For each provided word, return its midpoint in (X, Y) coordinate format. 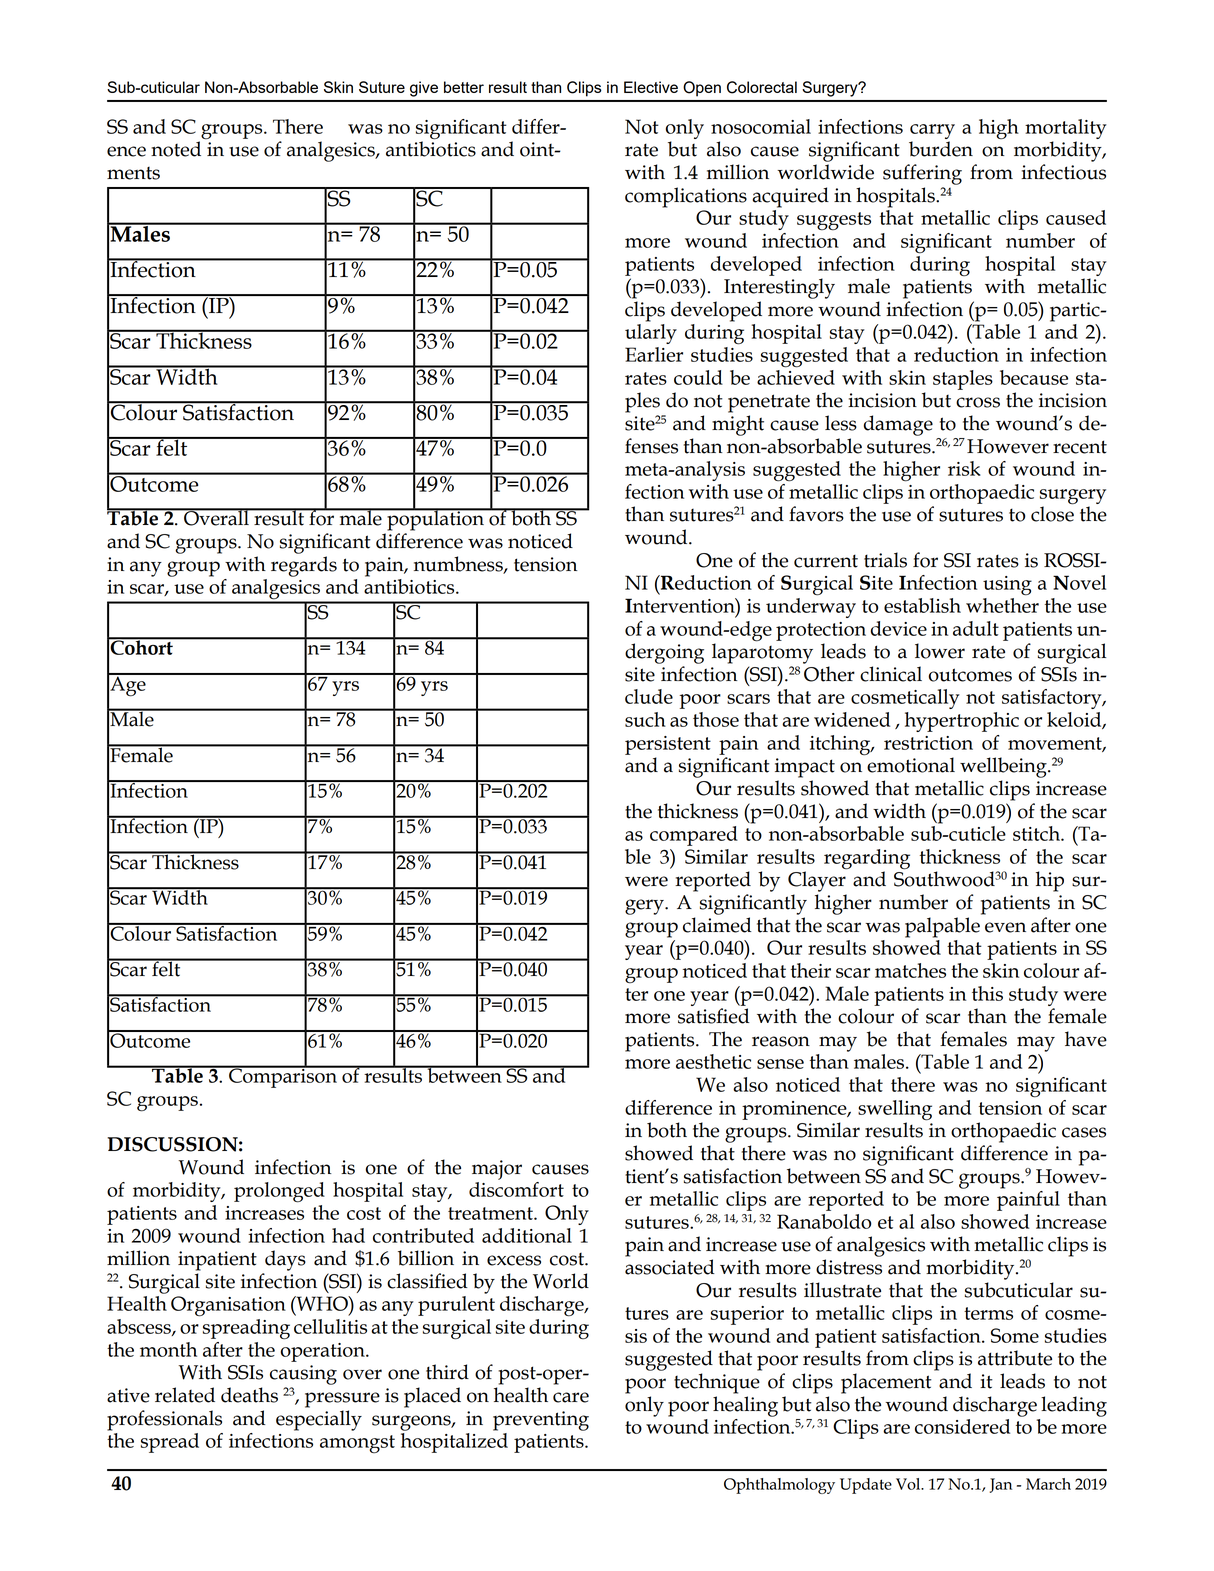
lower (940, 651)
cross (978, 402)
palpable (942, 927)
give (424, 89)
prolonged (279, 1192)
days (285, 1260)
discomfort (516, 1189)
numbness (459, 565)
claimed (717, 925)
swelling (895, 1110)
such (645, 719)
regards (304, 566)
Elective (651, 87)
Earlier (654, 354)
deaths (249, 1395)
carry (932, 131)
